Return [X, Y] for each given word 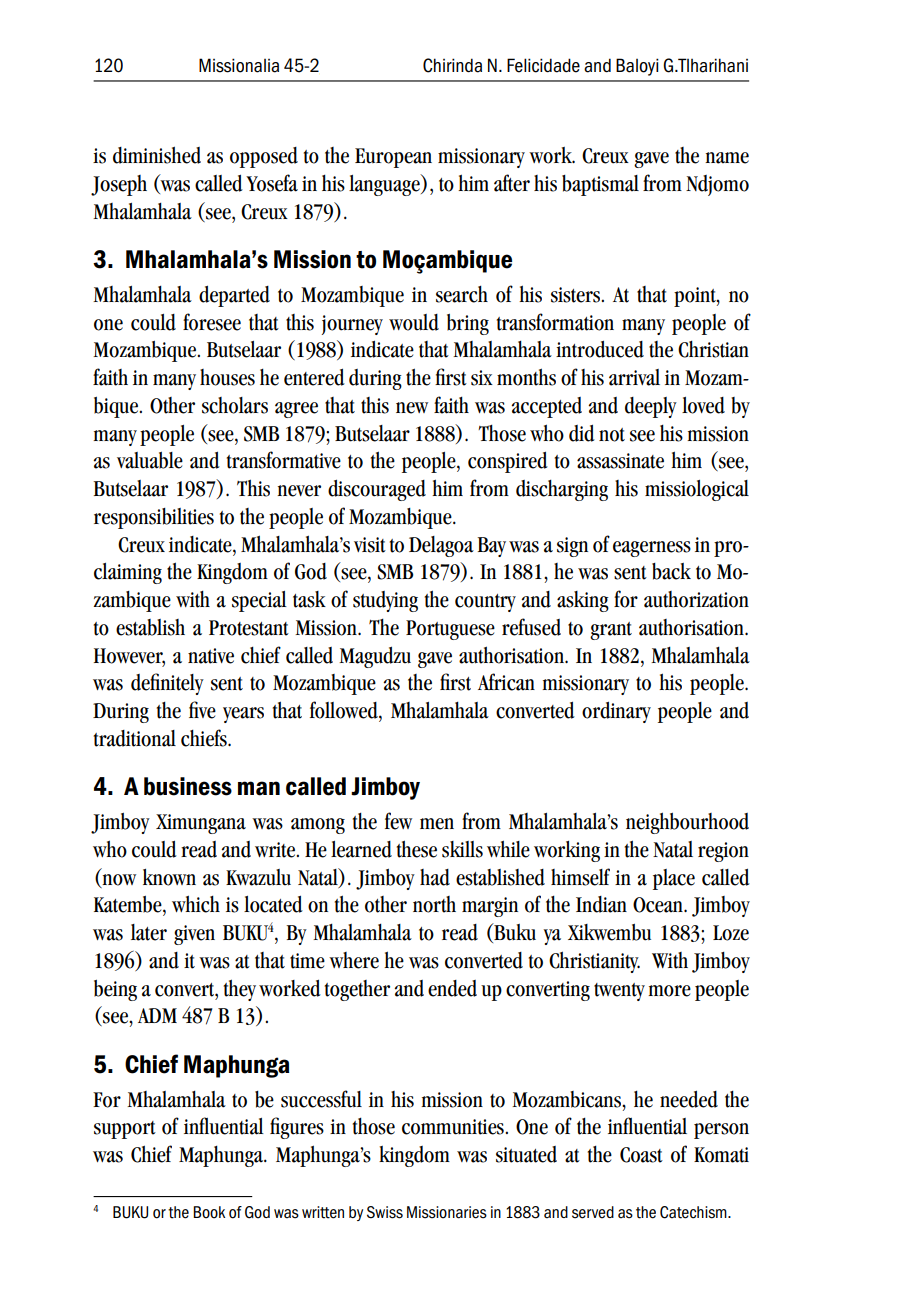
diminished [157, 155]
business [188, 786]
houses [227, 377]
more [669, 991]
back [671, 571]
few [398, 821]
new [412, 408]
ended [452, 988]
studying [385, 601]
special [259, 601]
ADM [157, 1015]
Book [209, 1212]
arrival [634, 377]
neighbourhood [687, 823]
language [385, 185]
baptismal [600, 185]
